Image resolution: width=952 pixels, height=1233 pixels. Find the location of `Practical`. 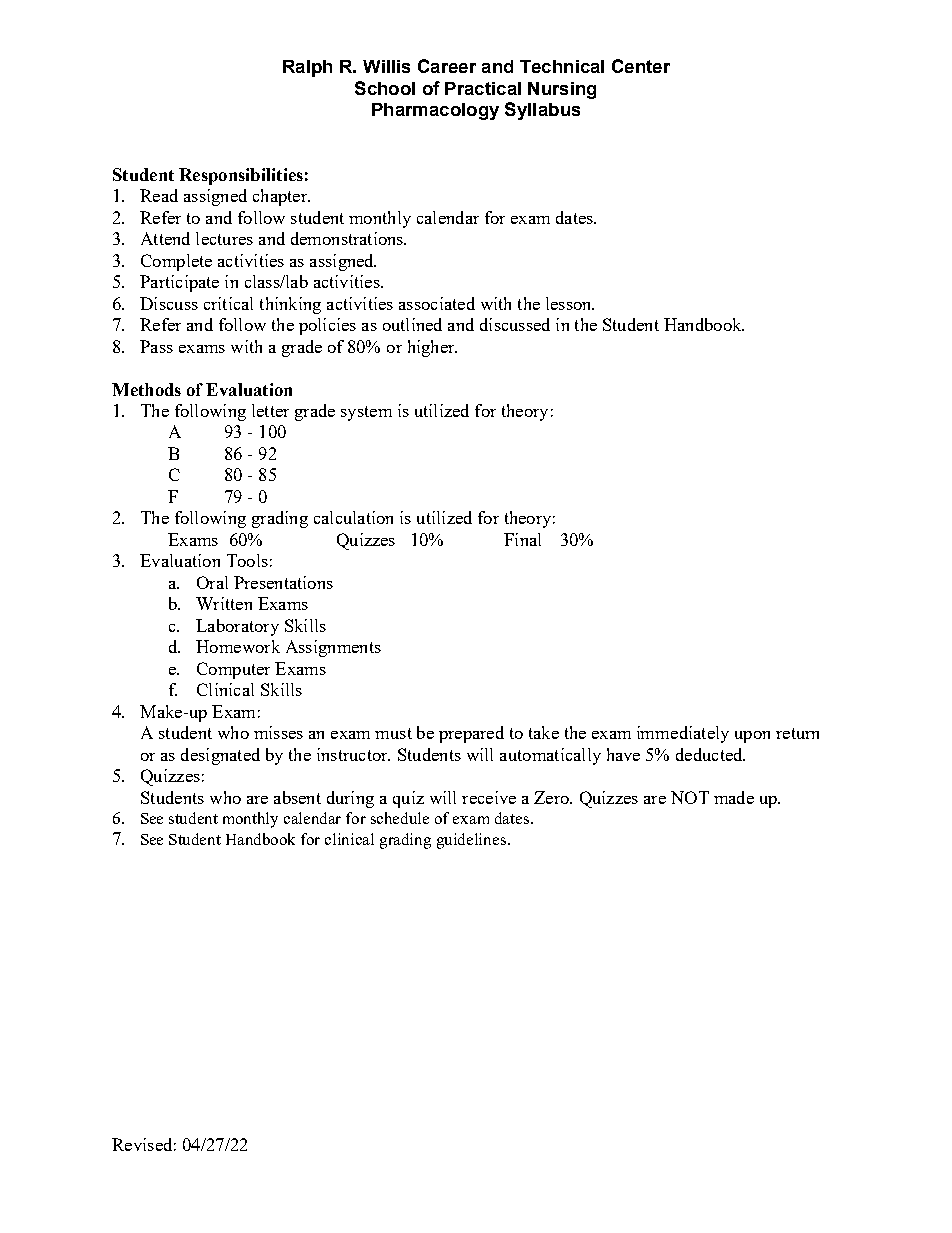

Practical is located at coordinates (483, 88).
